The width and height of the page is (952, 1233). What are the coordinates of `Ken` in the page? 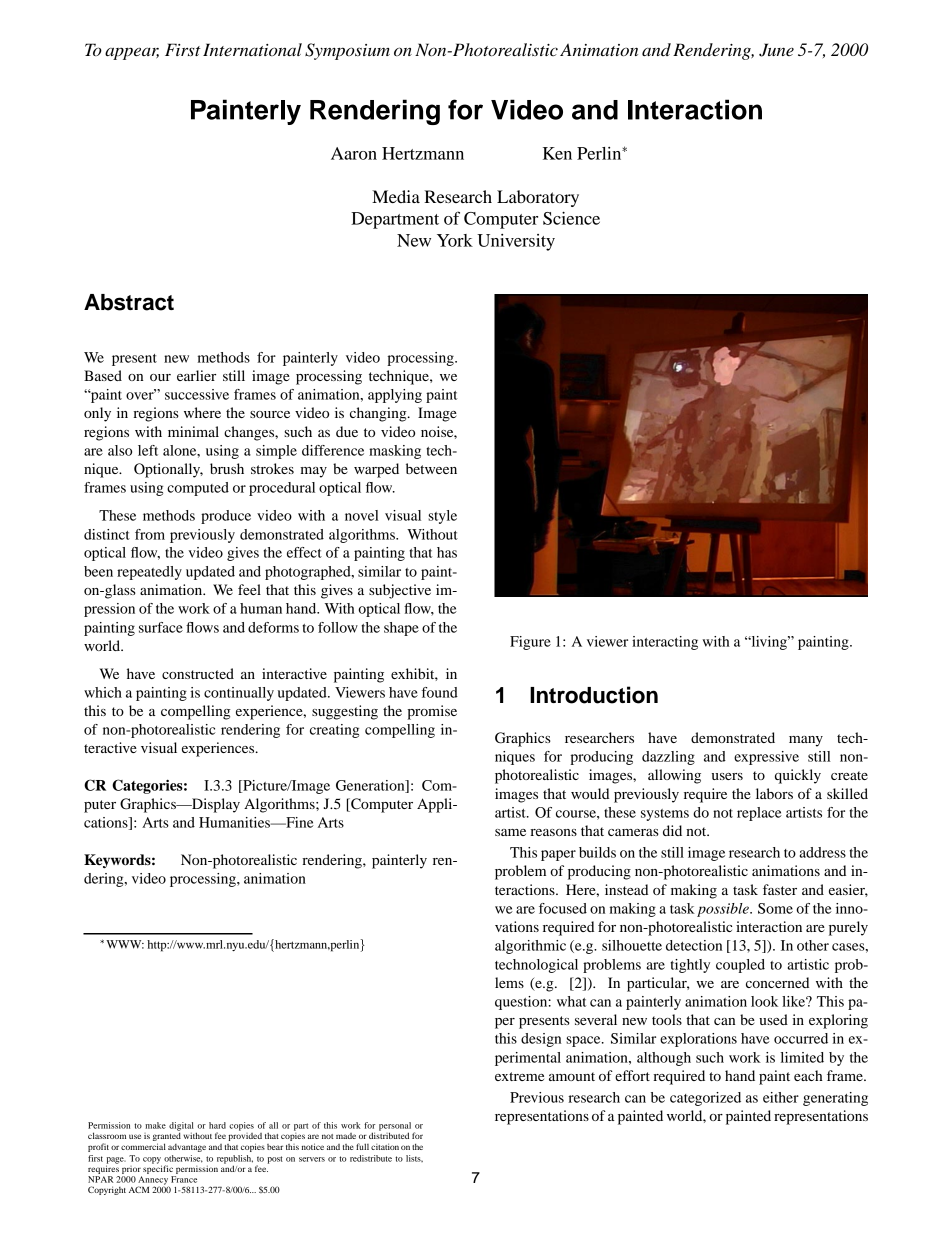 It's located at (557, 153).
